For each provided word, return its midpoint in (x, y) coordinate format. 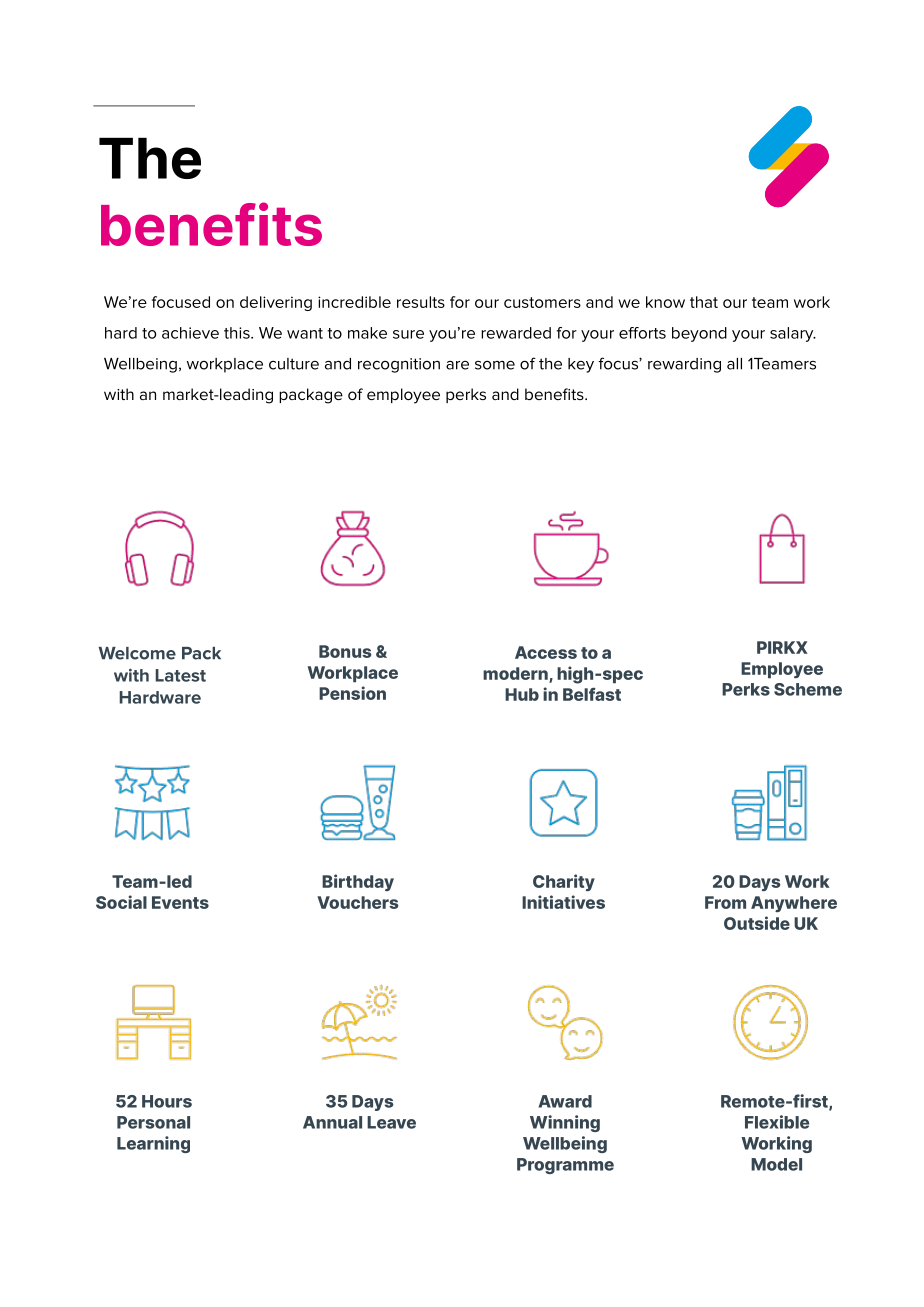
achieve (190, 333)
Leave (391, 1122)
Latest (180, 675)
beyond (699, 334)
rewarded (516, 333)
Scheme (808, 689)
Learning (153, 1144)
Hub (522, 694)
